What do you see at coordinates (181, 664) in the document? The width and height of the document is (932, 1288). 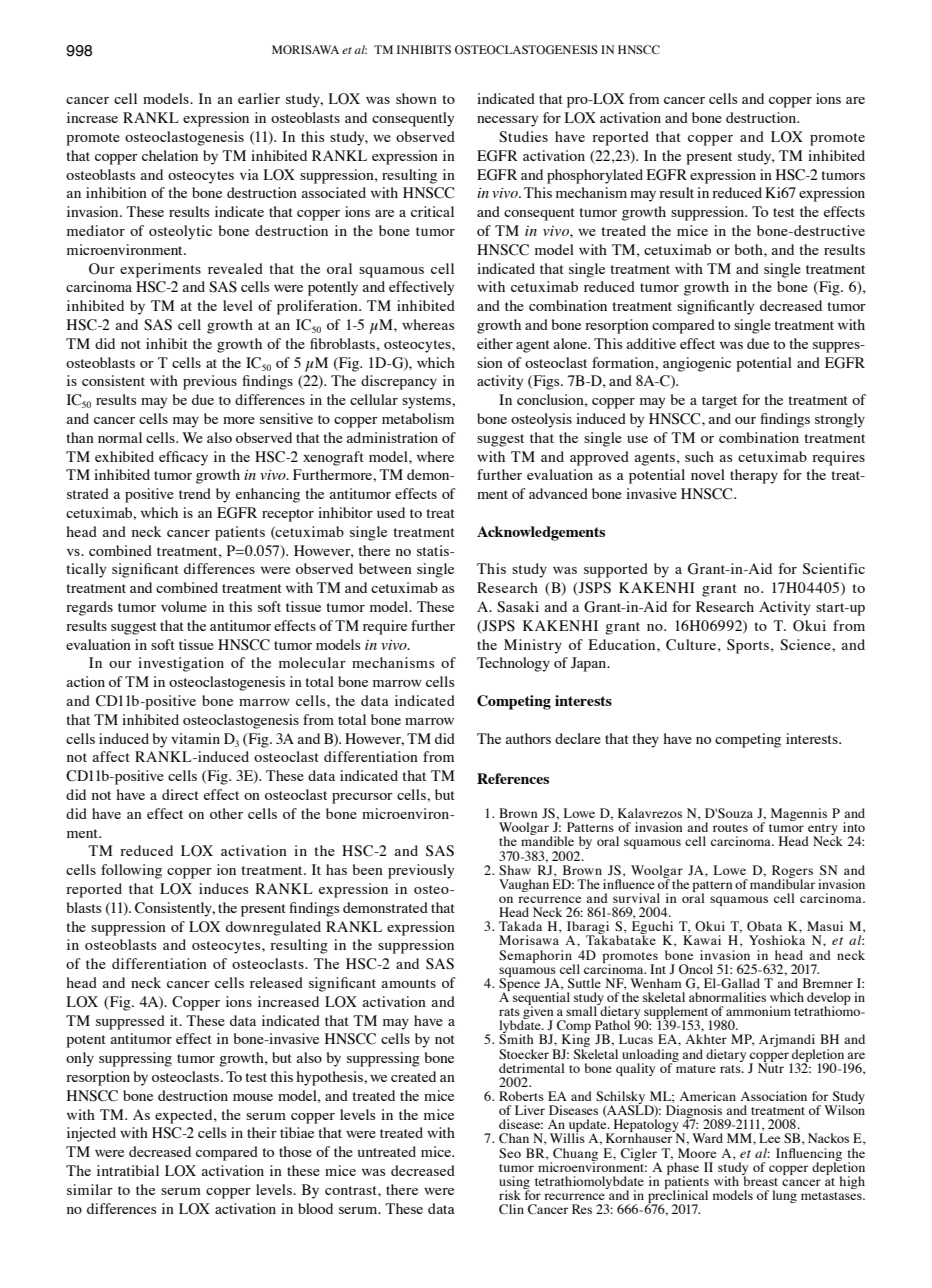 I see `investigation` at bounding box center [181, 664].
